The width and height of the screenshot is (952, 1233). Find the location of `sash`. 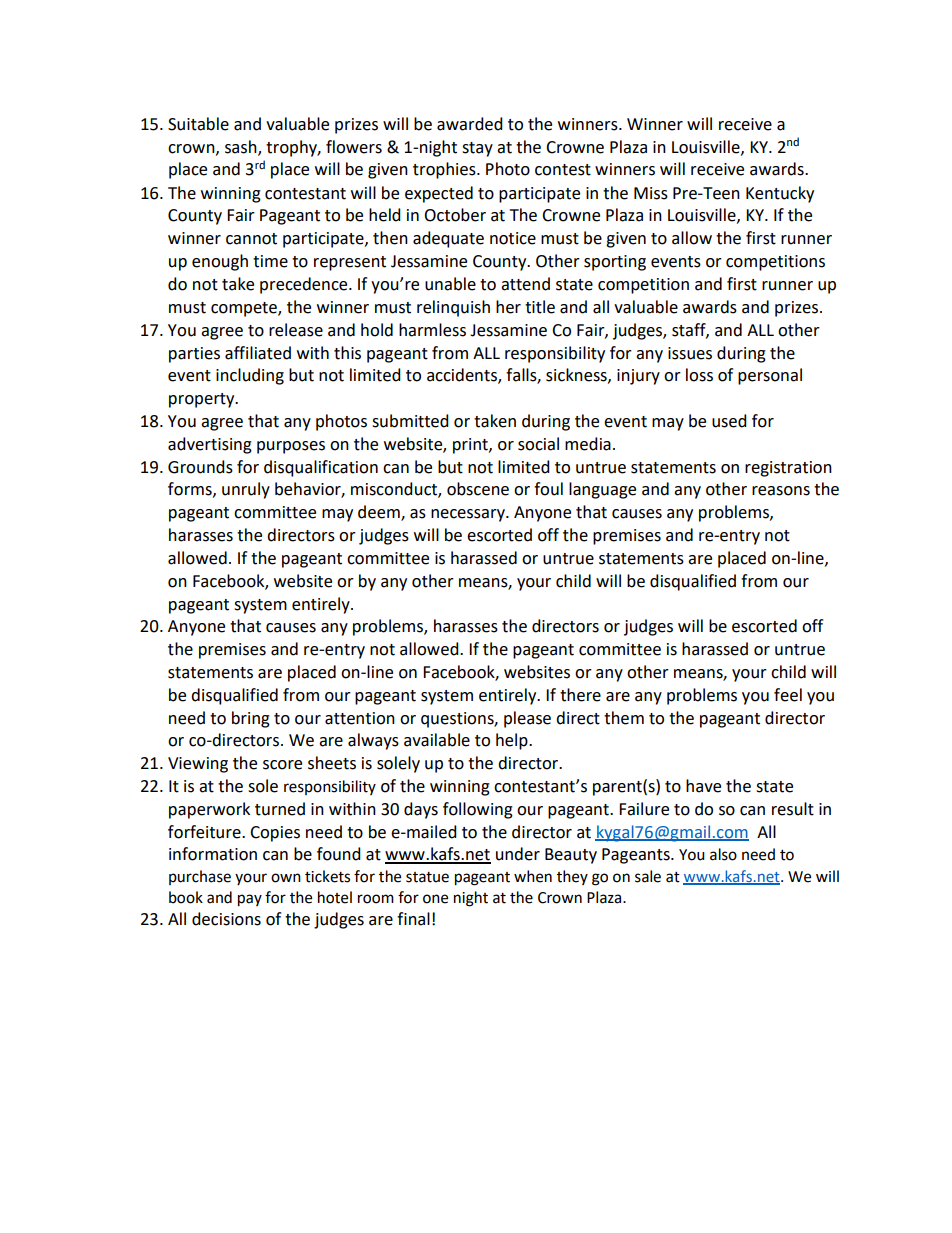

sash is located at coordinates (242, 147).
